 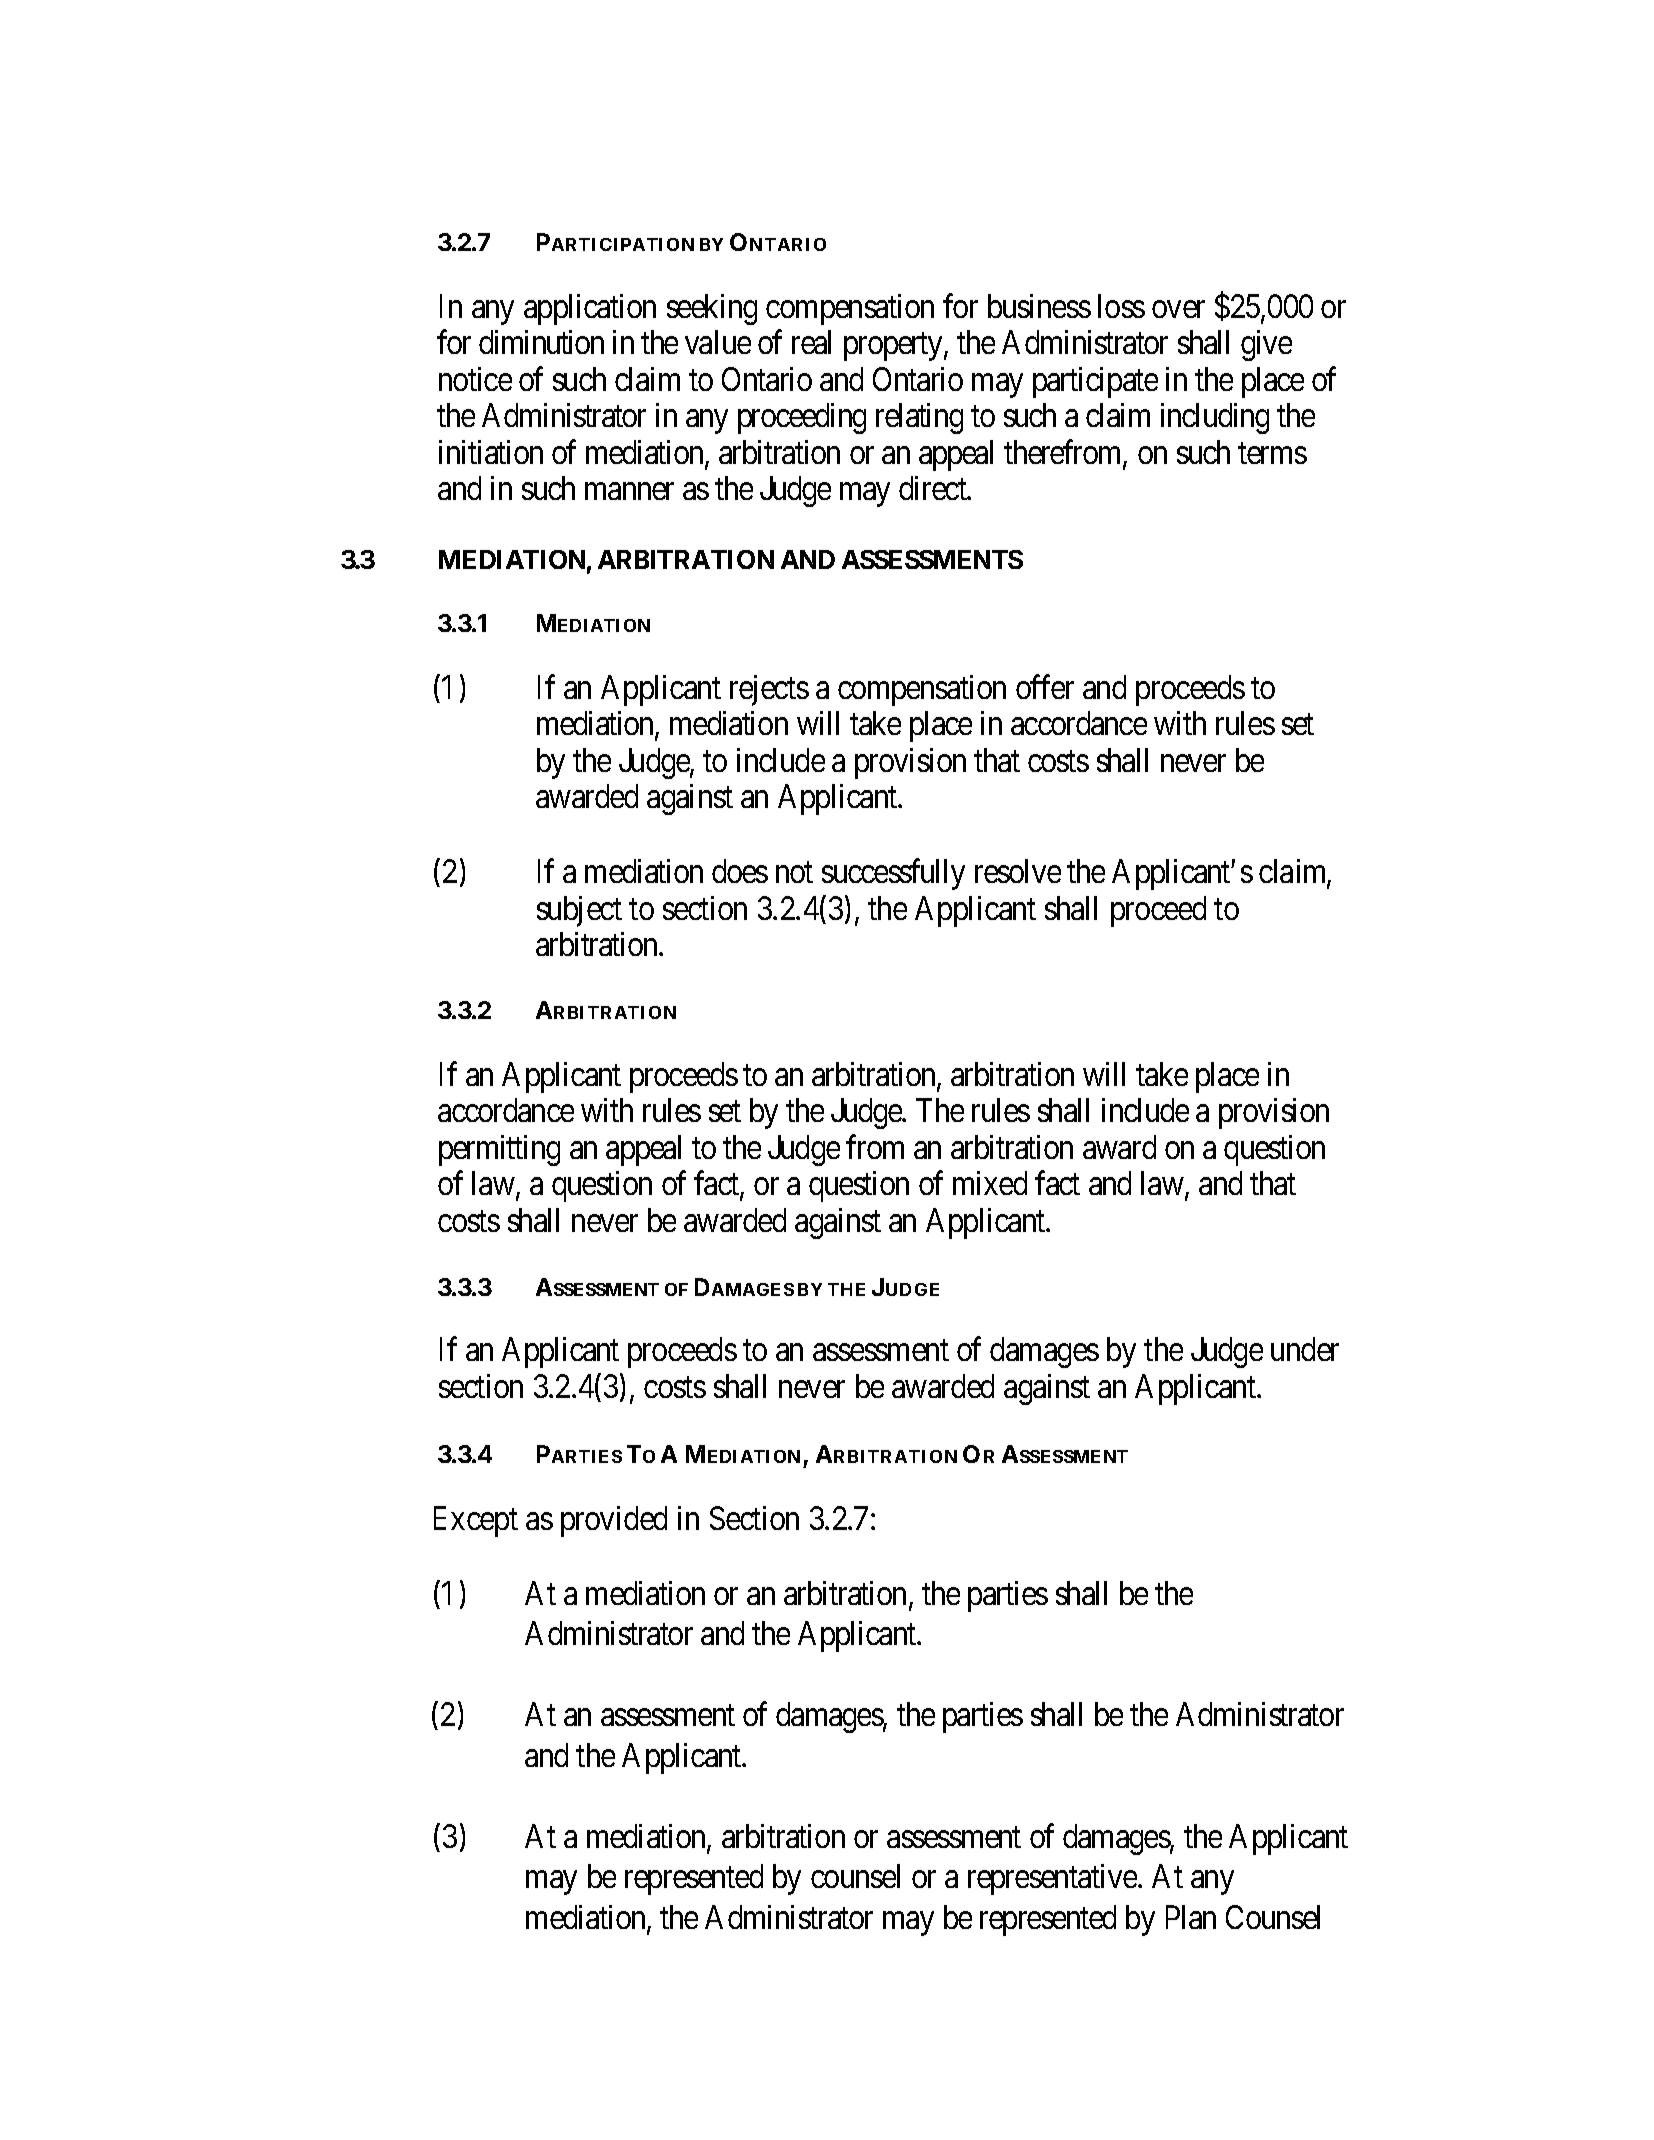 What do you see at coordinates (579, 911) in the document?
I see `subject` at bounding box center [579, 911].
